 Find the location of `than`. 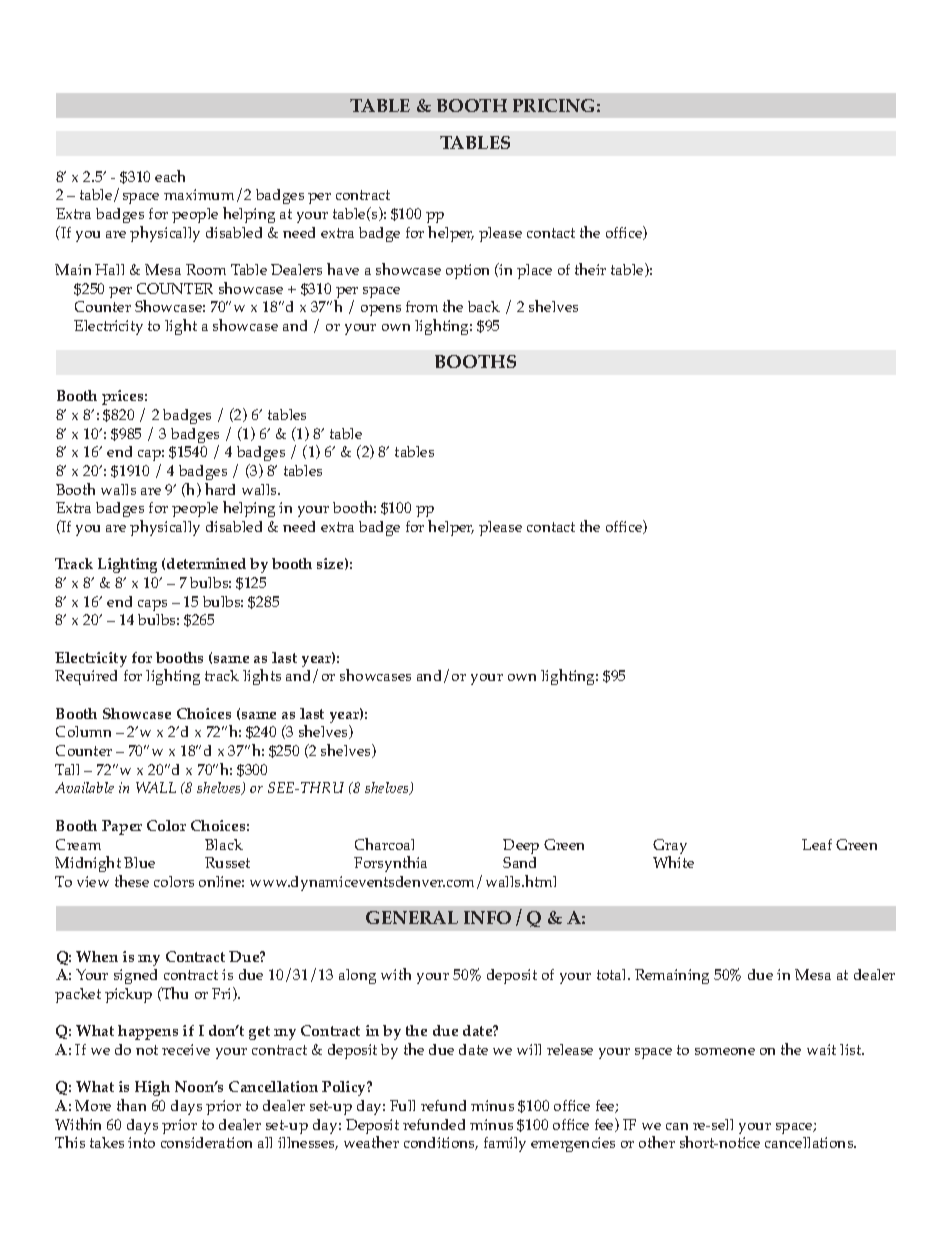

than is located at coordinates (131, 1105).
